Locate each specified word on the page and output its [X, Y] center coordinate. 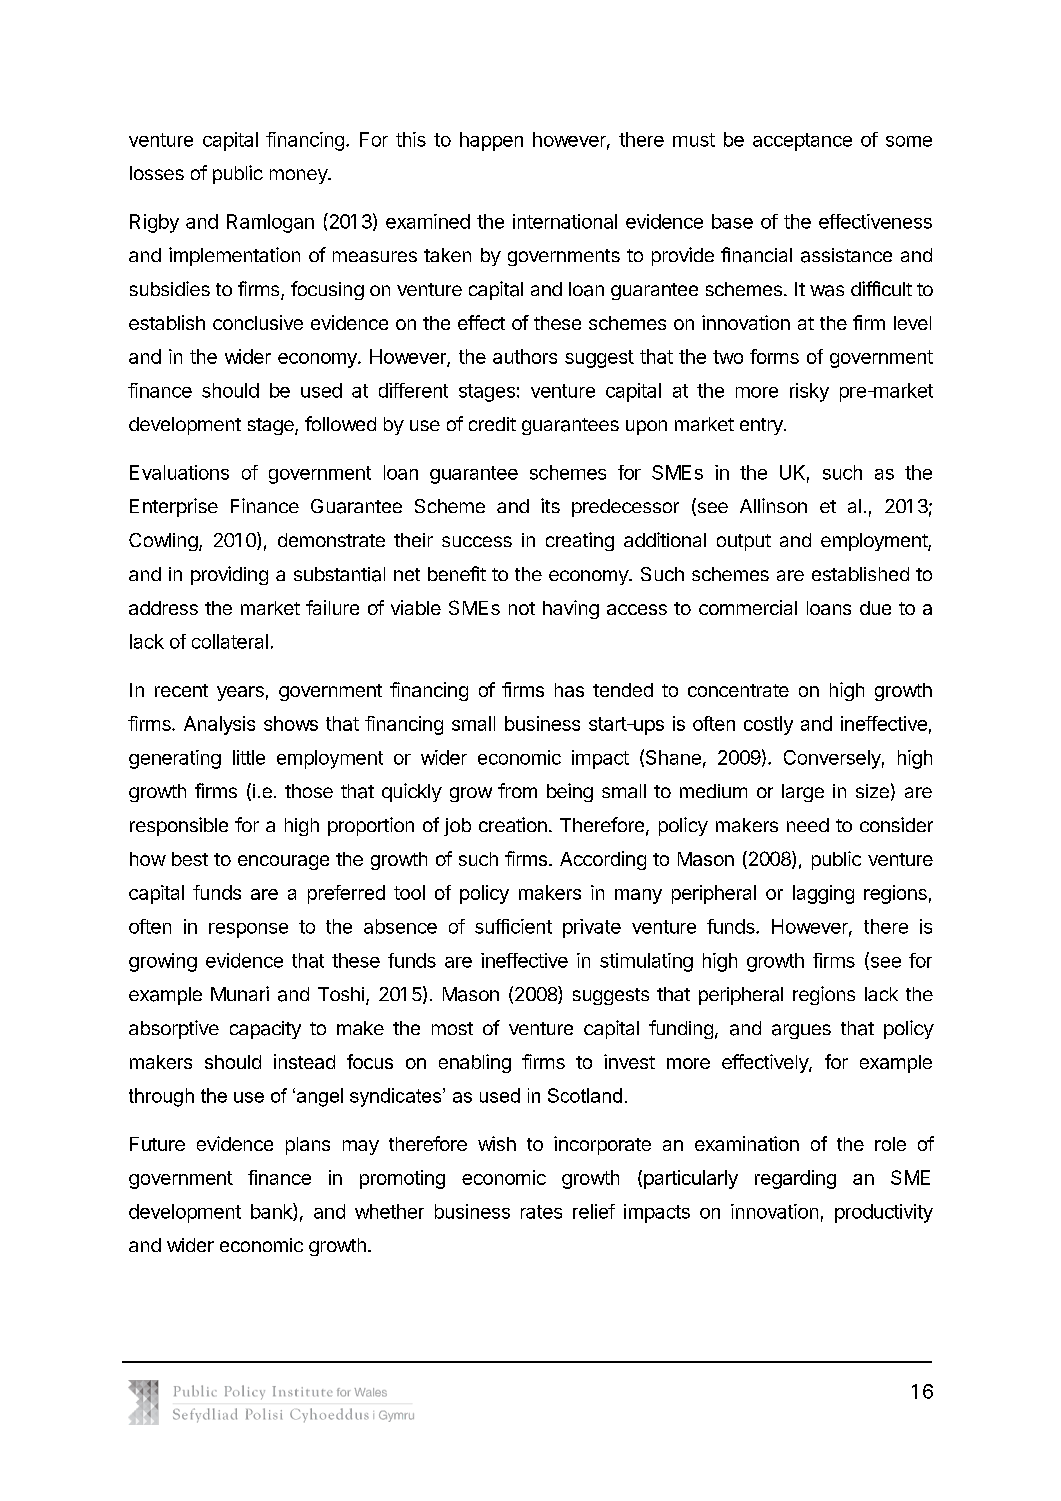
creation [513, 824]
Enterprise [174, 507]
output [744, 542]
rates [541, 1212]
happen [491, 141]
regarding [795, 1179]
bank [272, 1212]
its [550, 505]
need [808, 825]
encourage [283, 862]
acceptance [802, 142]
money [299, 176]
